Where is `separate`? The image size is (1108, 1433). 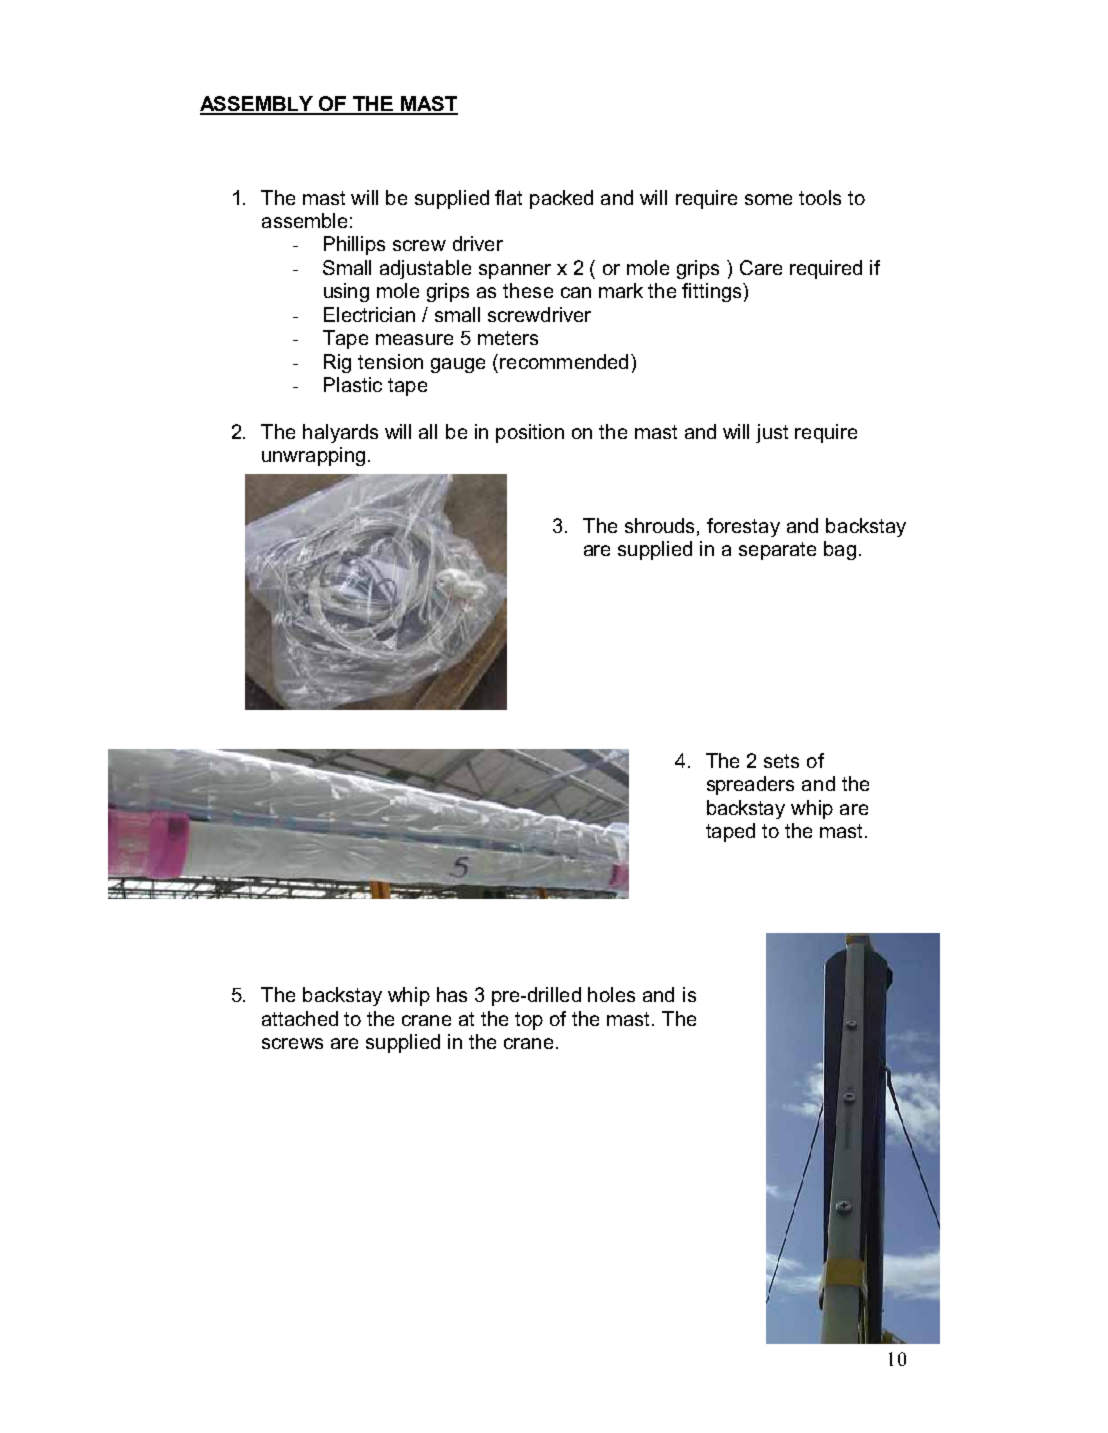
separate is located at coordinates (777, 551).
